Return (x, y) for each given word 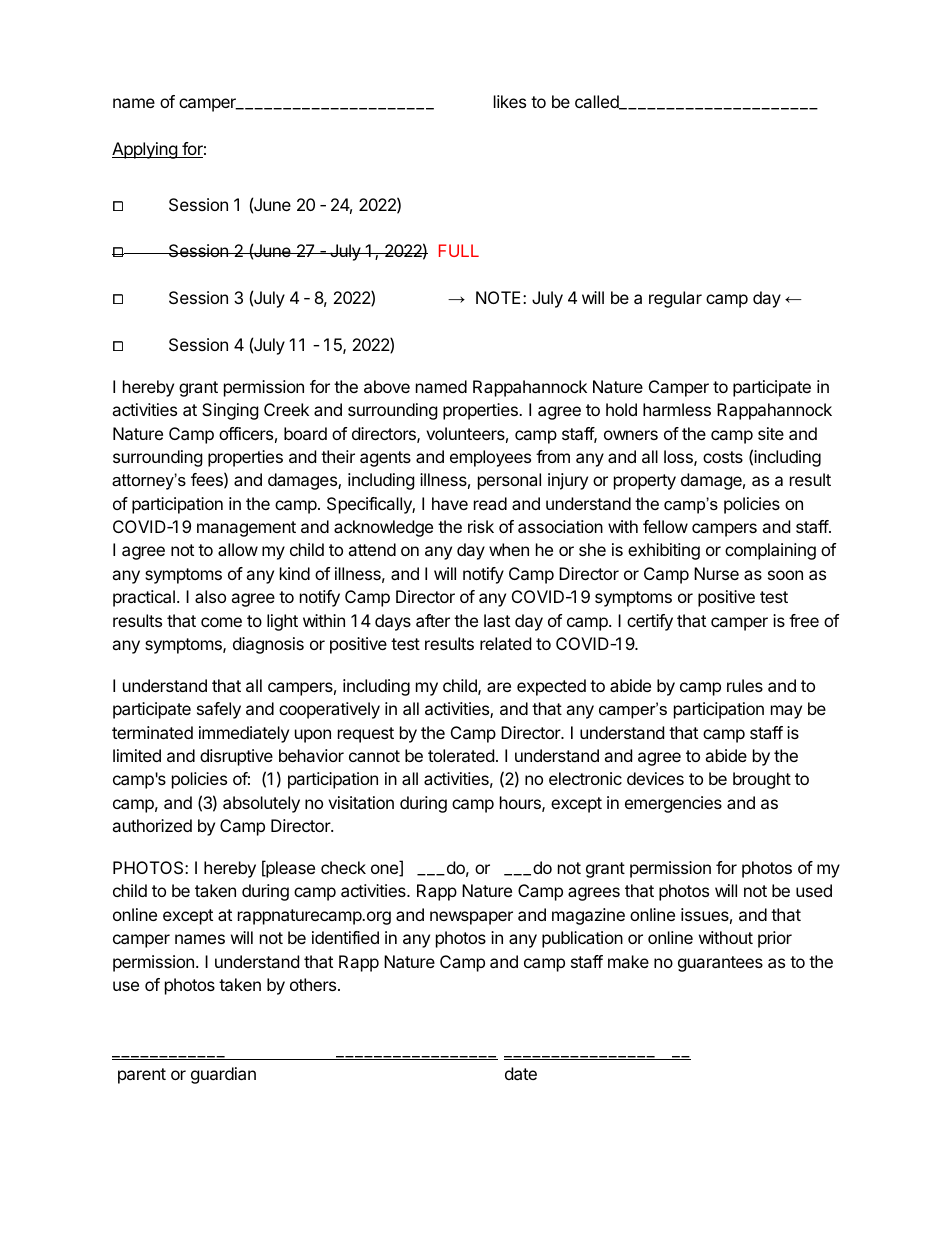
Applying (145, 150)
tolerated (461, 755)
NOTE (500, 297)
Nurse (716, 573)
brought (762, 780)
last (497, 620)
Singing (230, 411)
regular (675, 299)
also (210, 596)
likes (510, 101)
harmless (677, 409)
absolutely (261, 804)
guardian (223, 1075)
